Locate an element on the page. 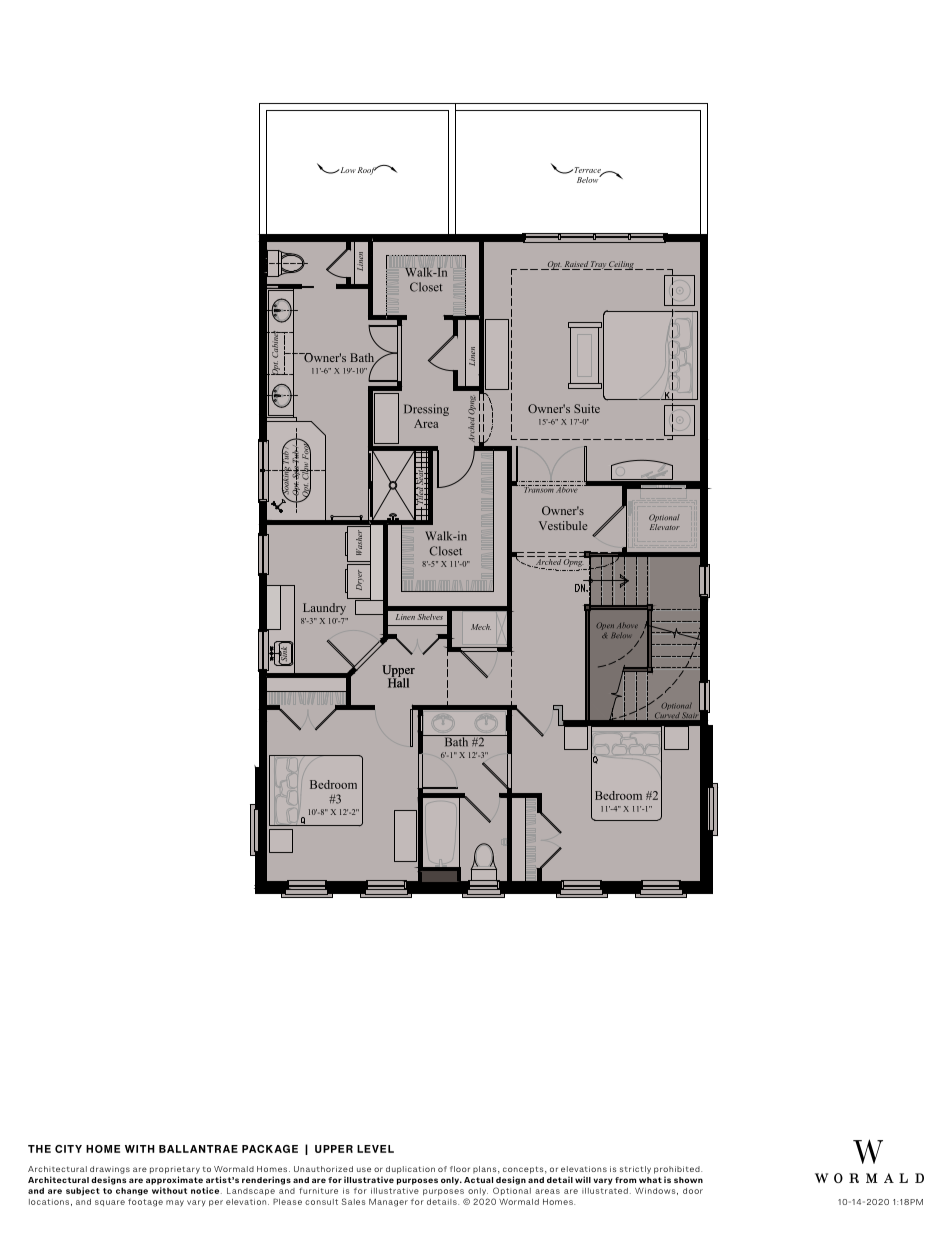  Laundry is located at coordinates (324, 609).
